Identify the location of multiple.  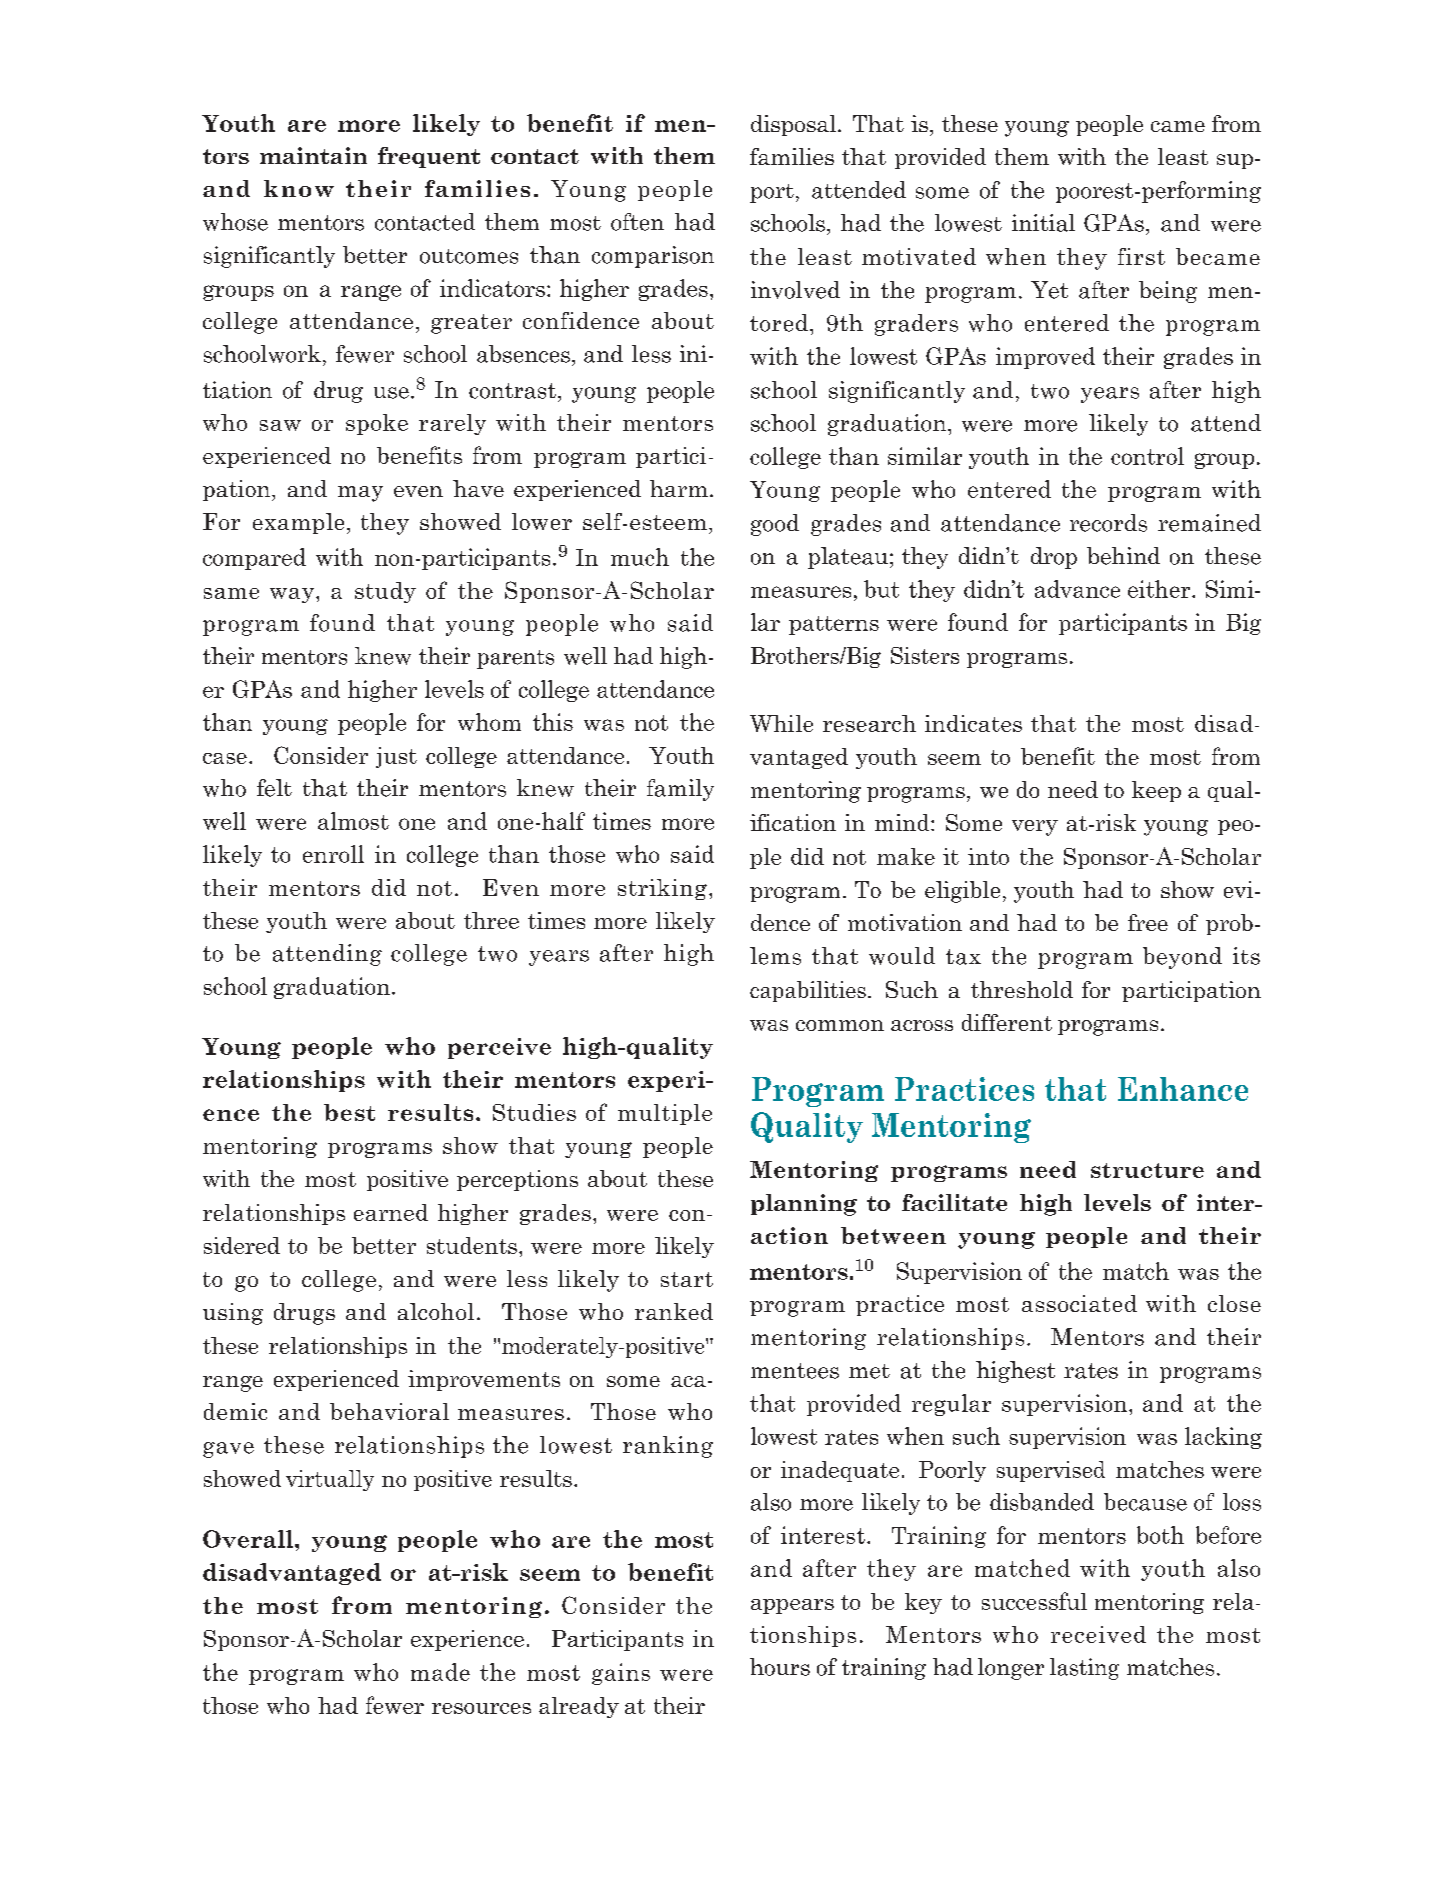
(665, 1114).
